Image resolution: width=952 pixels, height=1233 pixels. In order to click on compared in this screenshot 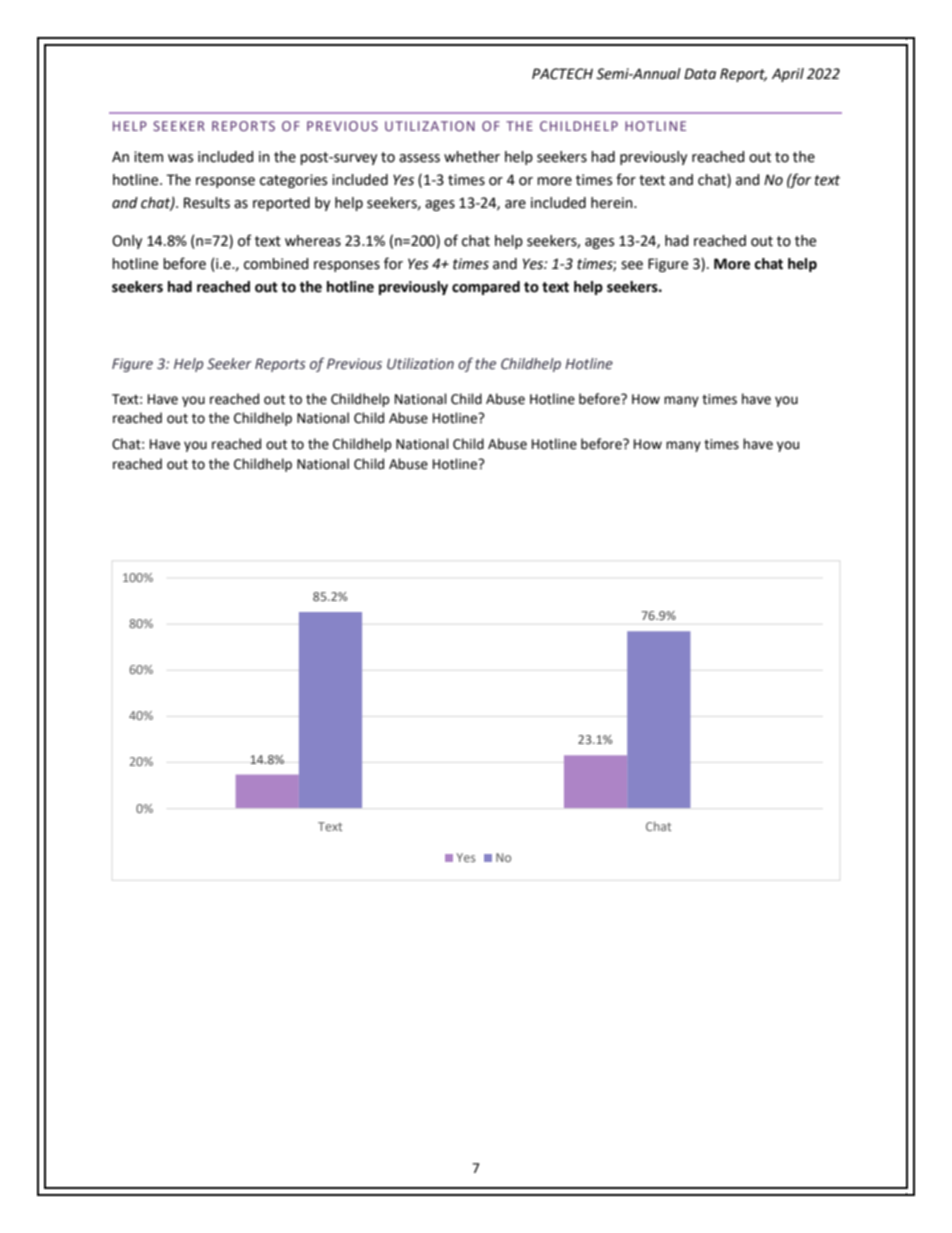, I will do `click(486, 288)`.
